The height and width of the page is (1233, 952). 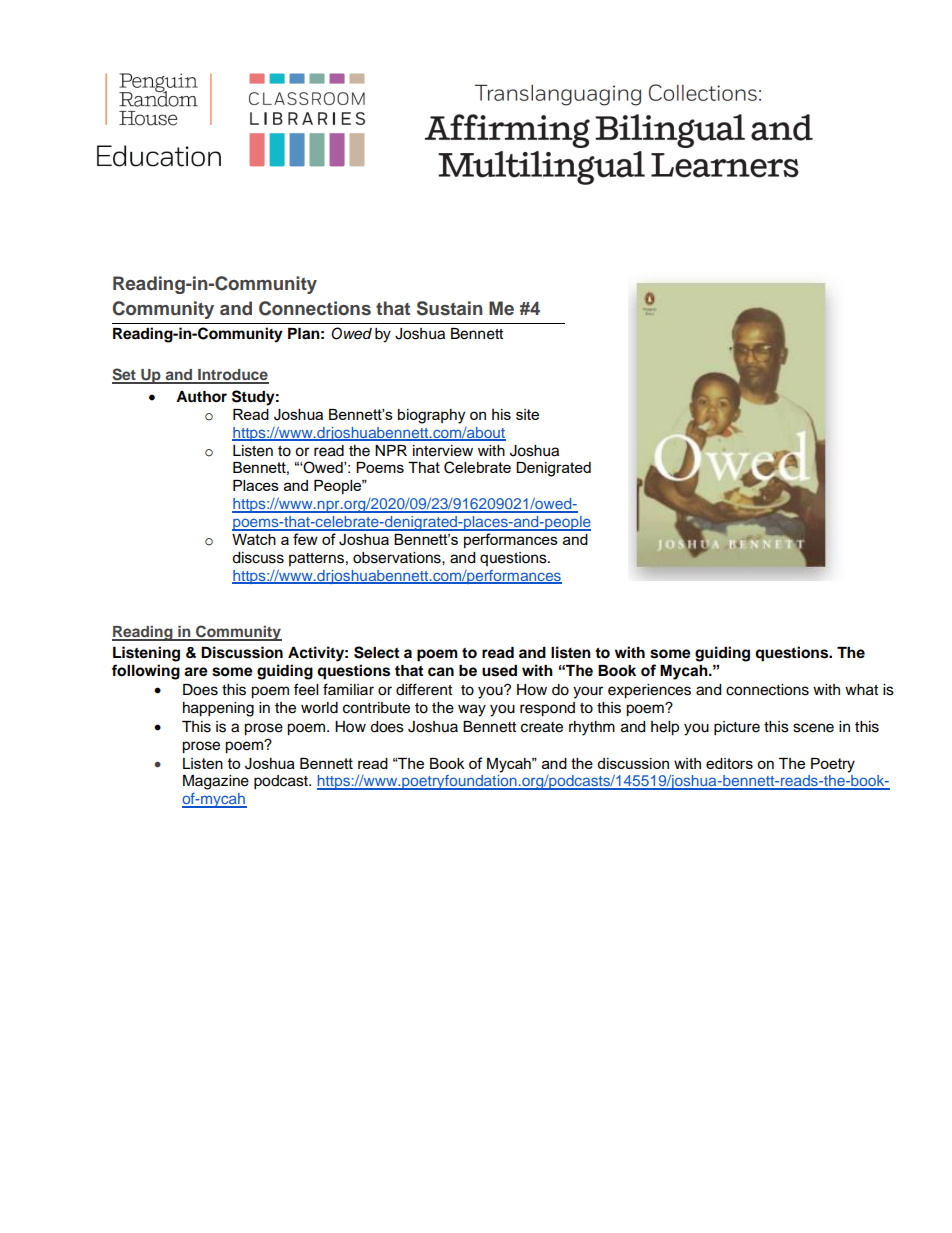 I want to click on Introduce, so click(x=232, y=376).
